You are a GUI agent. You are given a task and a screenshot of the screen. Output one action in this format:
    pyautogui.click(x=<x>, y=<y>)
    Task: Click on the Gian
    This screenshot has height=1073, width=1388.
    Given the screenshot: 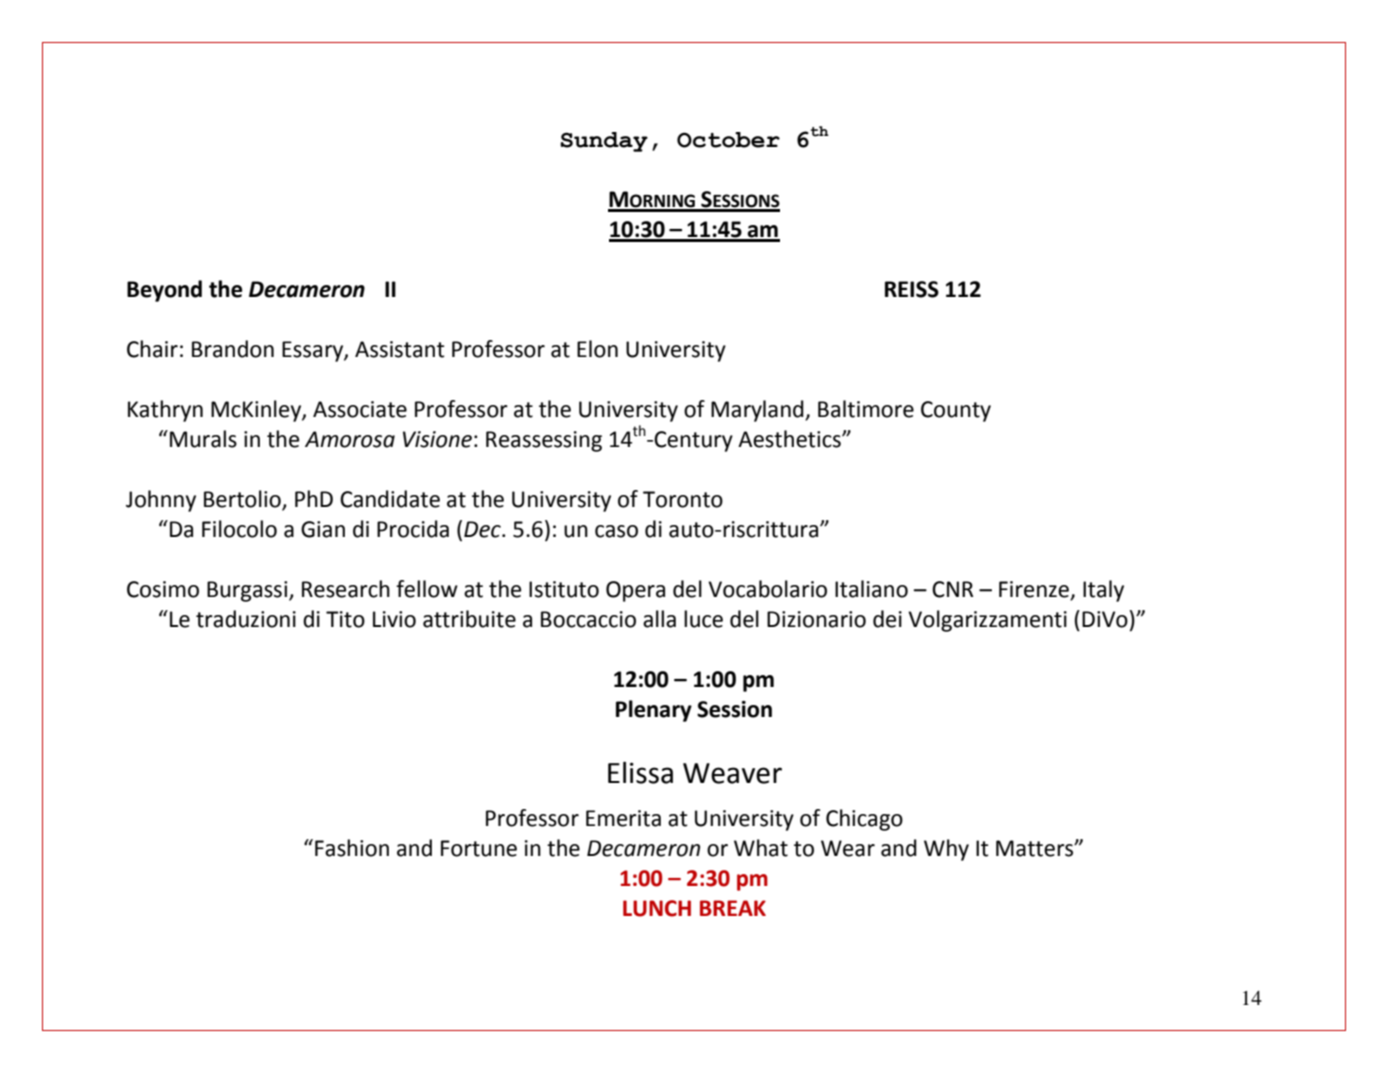 What is the action you would take?
    pyautogui.click(x=323, y=529)
